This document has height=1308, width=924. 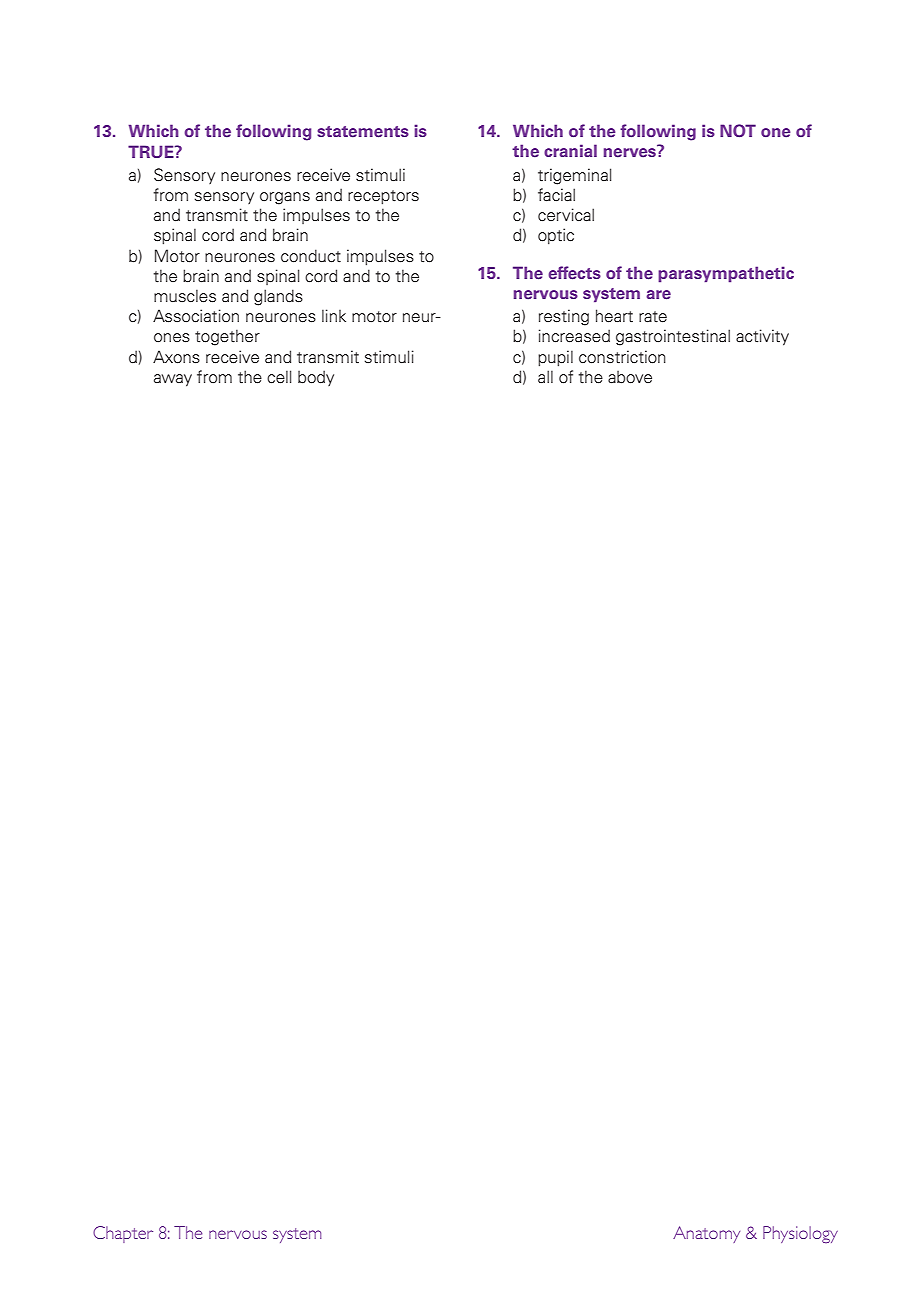 I want to click on Association, so click(x=196, y=316).
